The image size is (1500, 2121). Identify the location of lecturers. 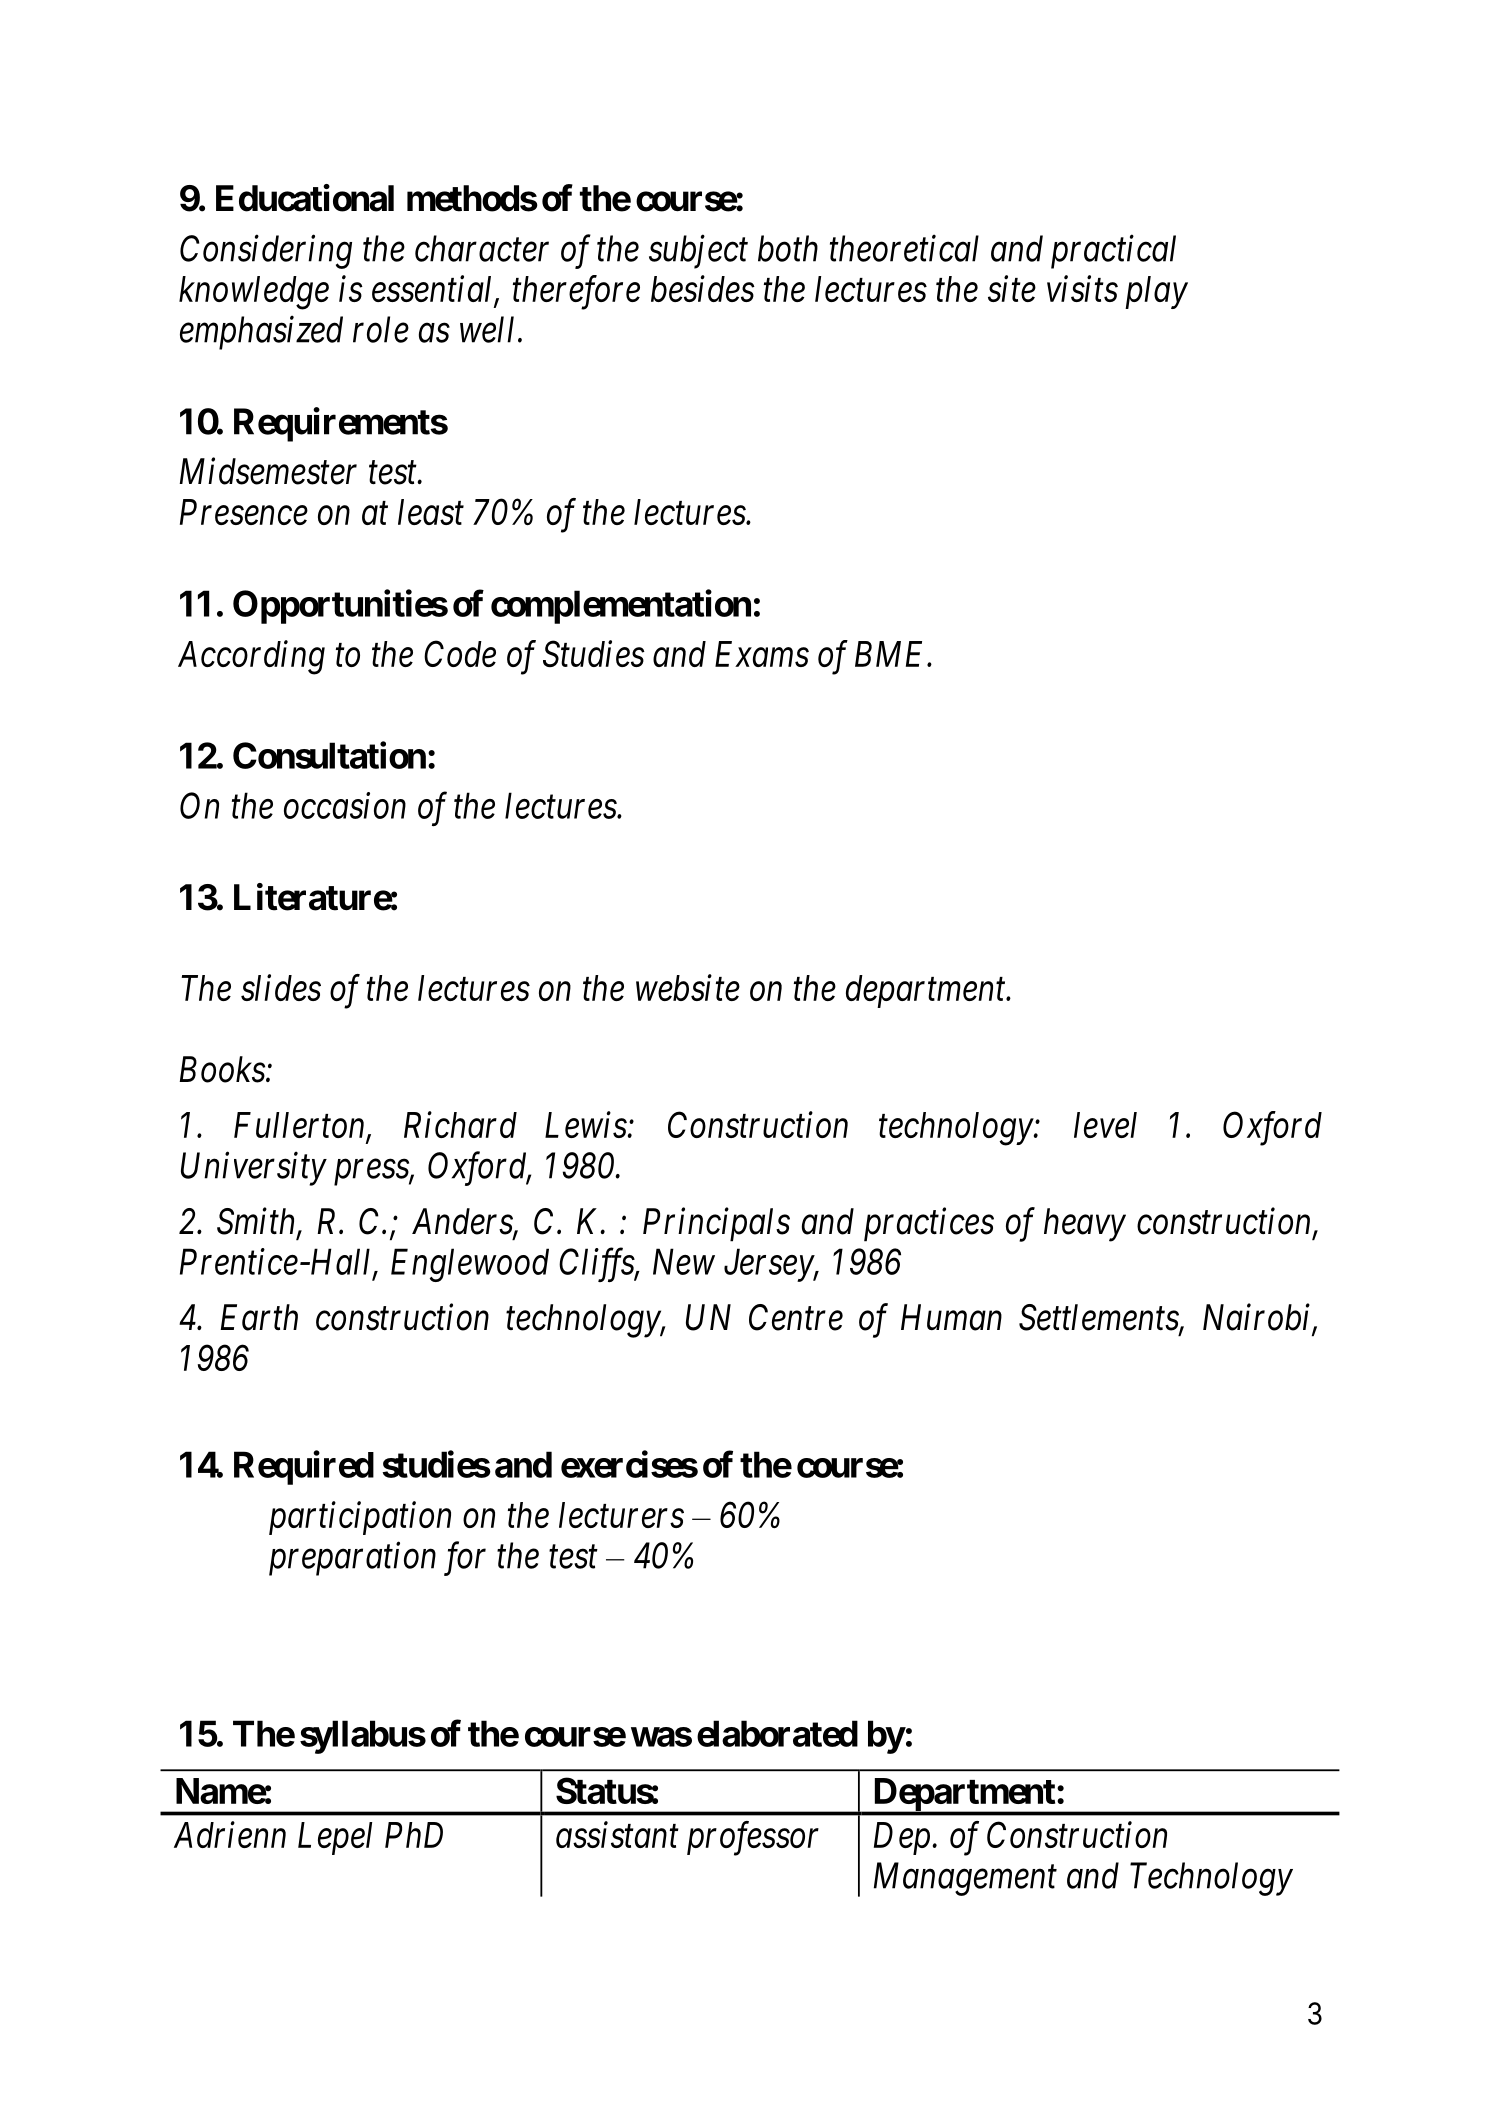
(621, 1515).
